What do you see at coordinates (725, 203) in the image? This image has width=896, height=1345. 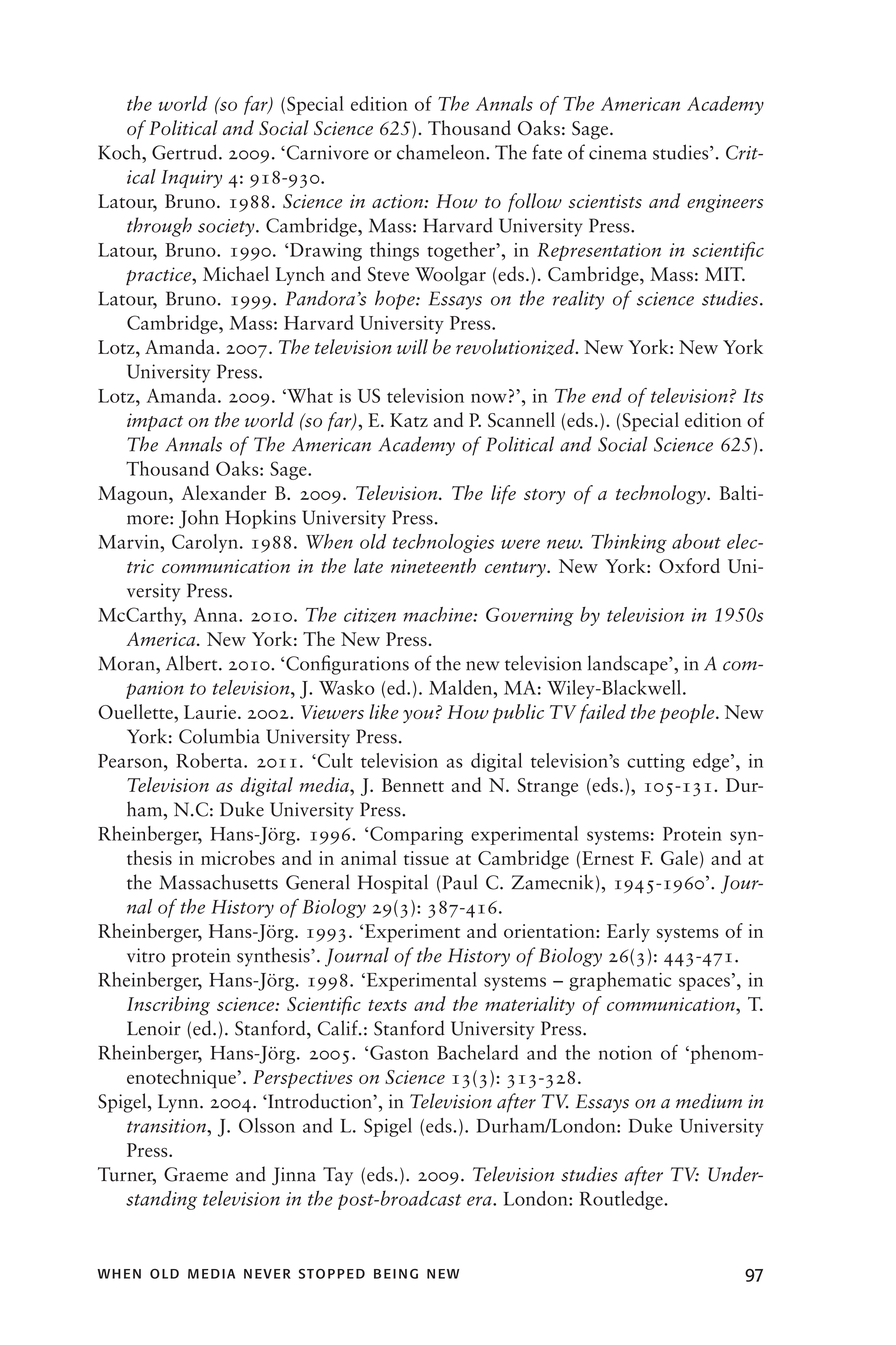 I see `engineers` at bounding box center [725, 203].
